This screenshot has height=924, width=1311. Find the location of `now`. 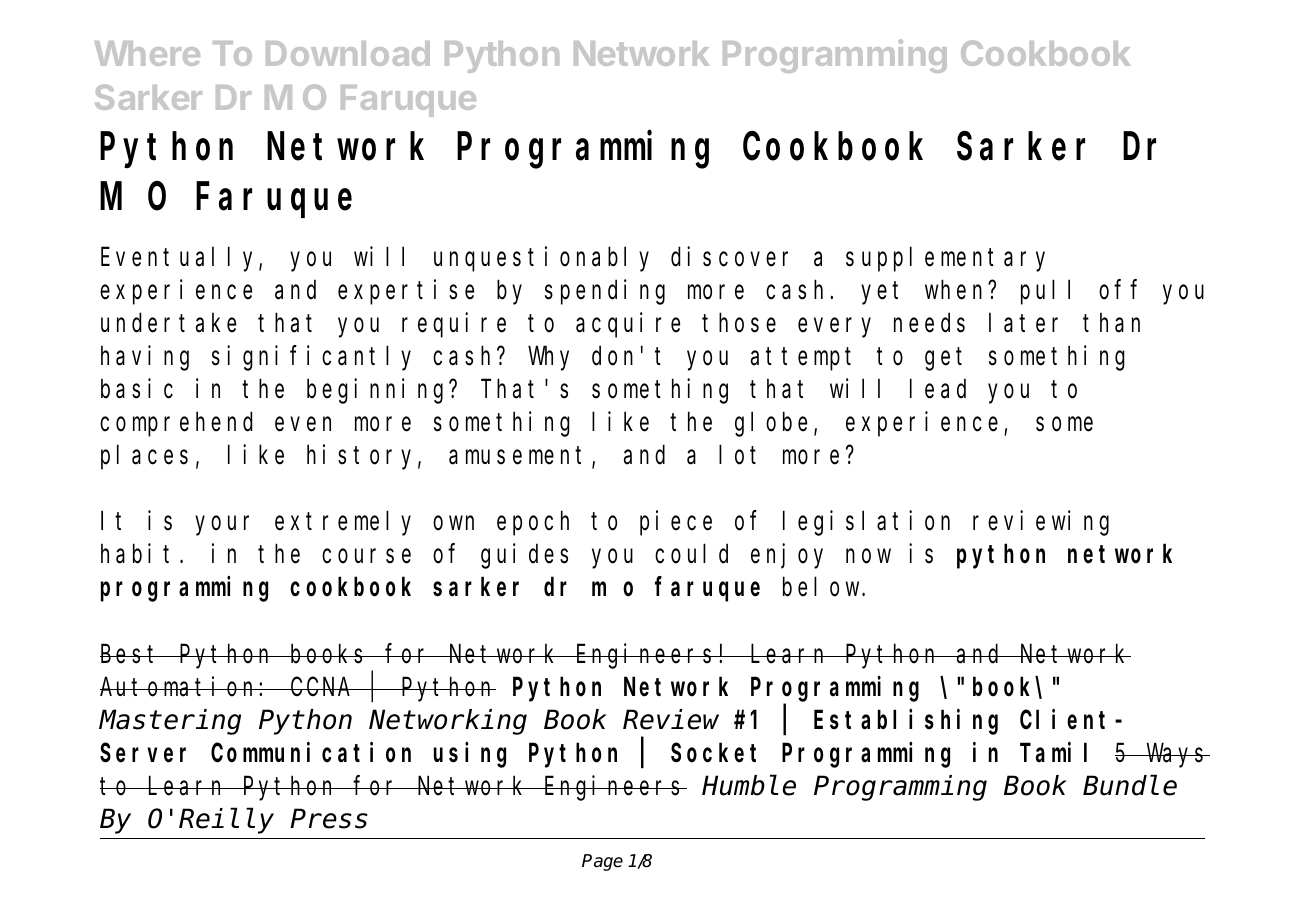

now is located at coordinates (868, 557).
